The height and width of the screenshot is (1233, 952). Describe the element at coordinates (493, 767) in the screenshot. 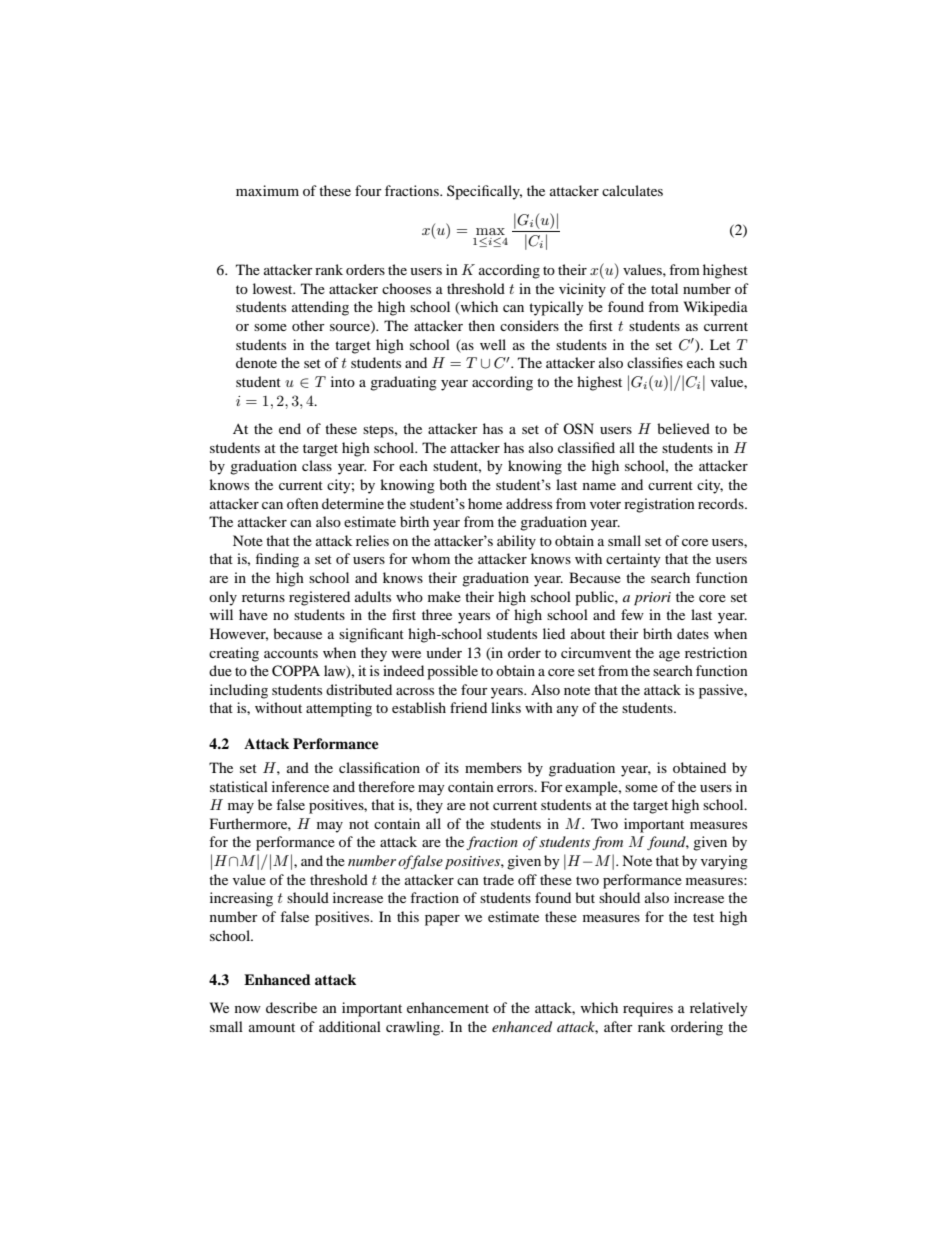

I see `members` at that location.
